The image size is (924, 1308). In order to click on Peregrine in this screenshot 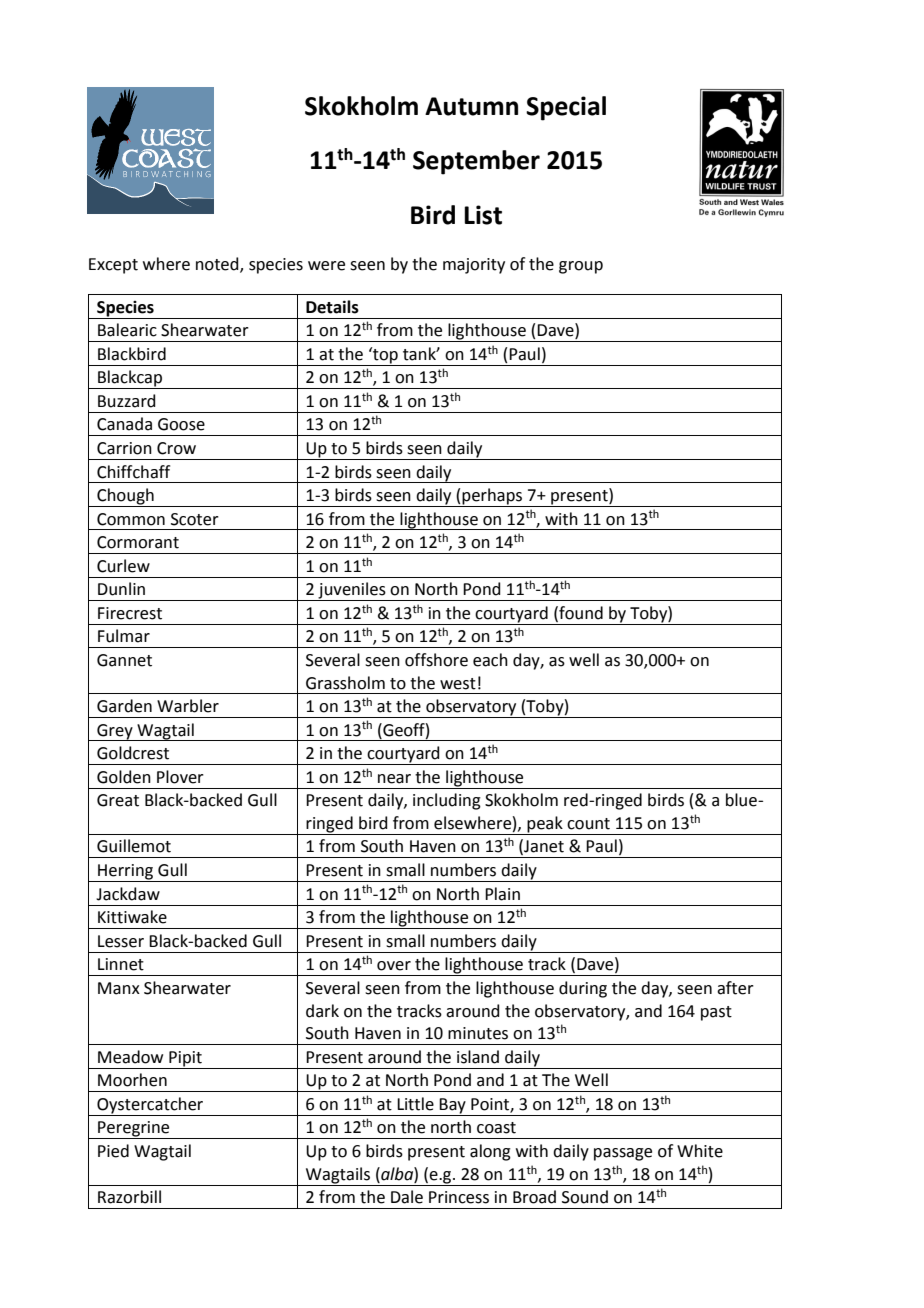, I will do `click(134, 1130)`.
